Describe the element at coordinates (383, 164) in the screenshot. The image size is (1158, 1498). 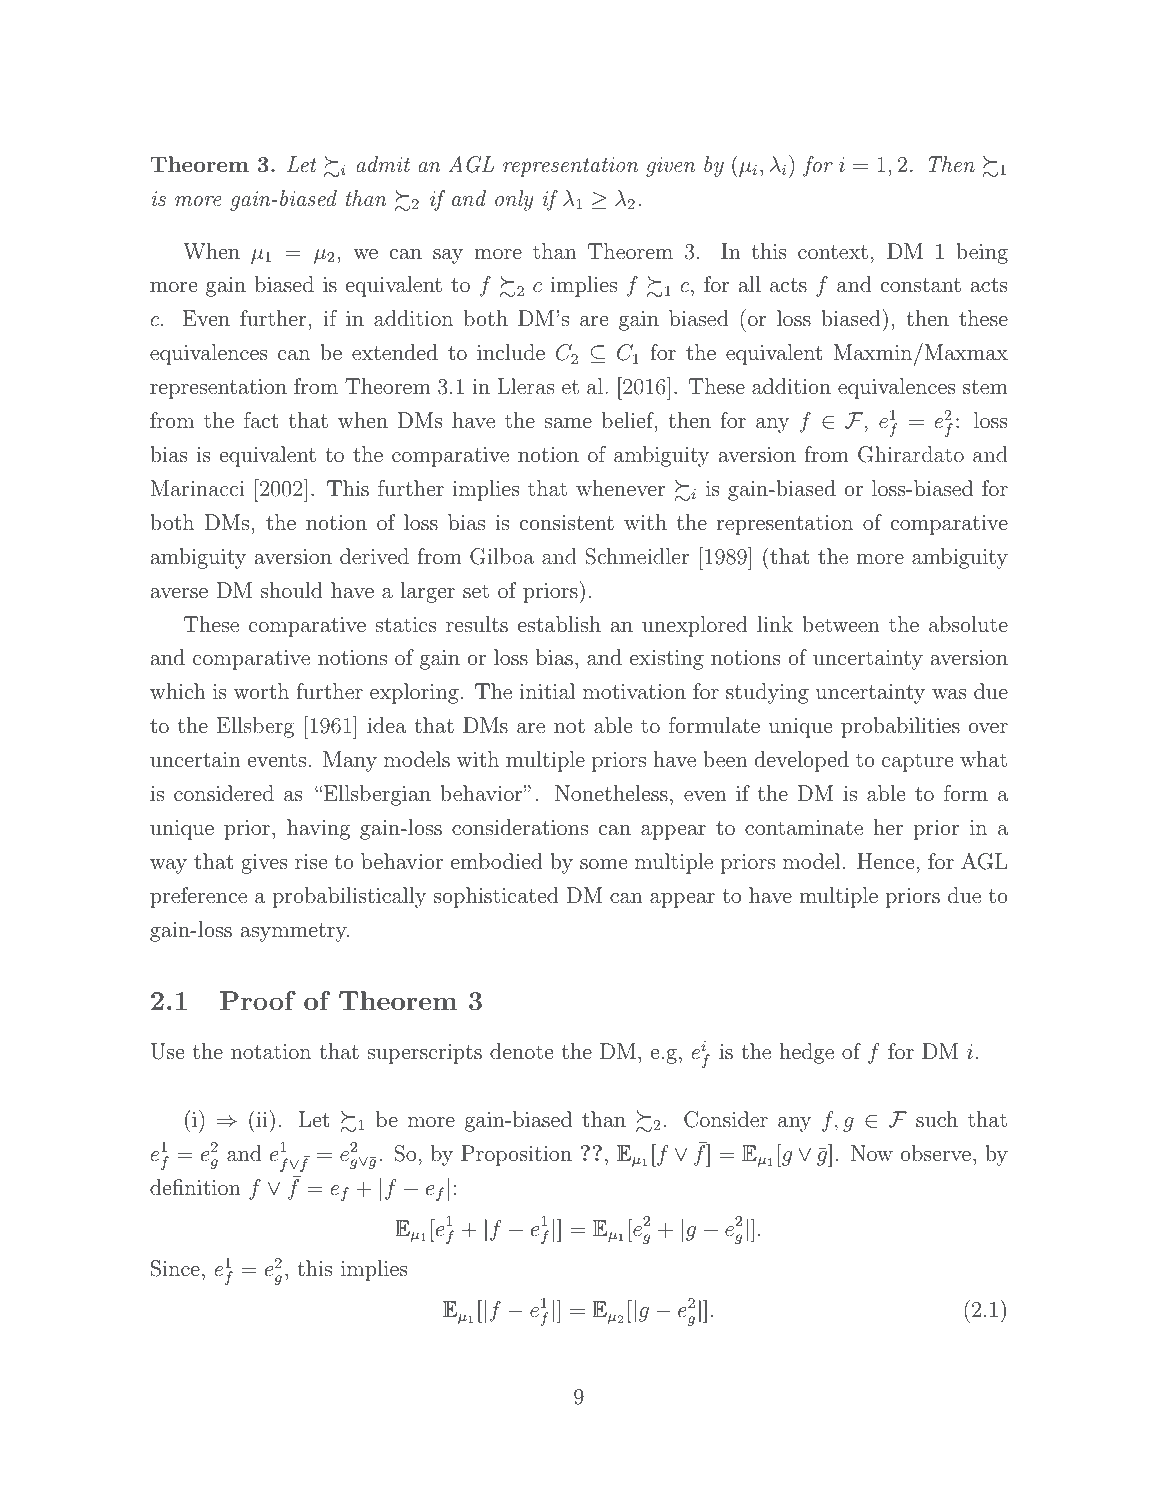
I see `admit` at that location.
